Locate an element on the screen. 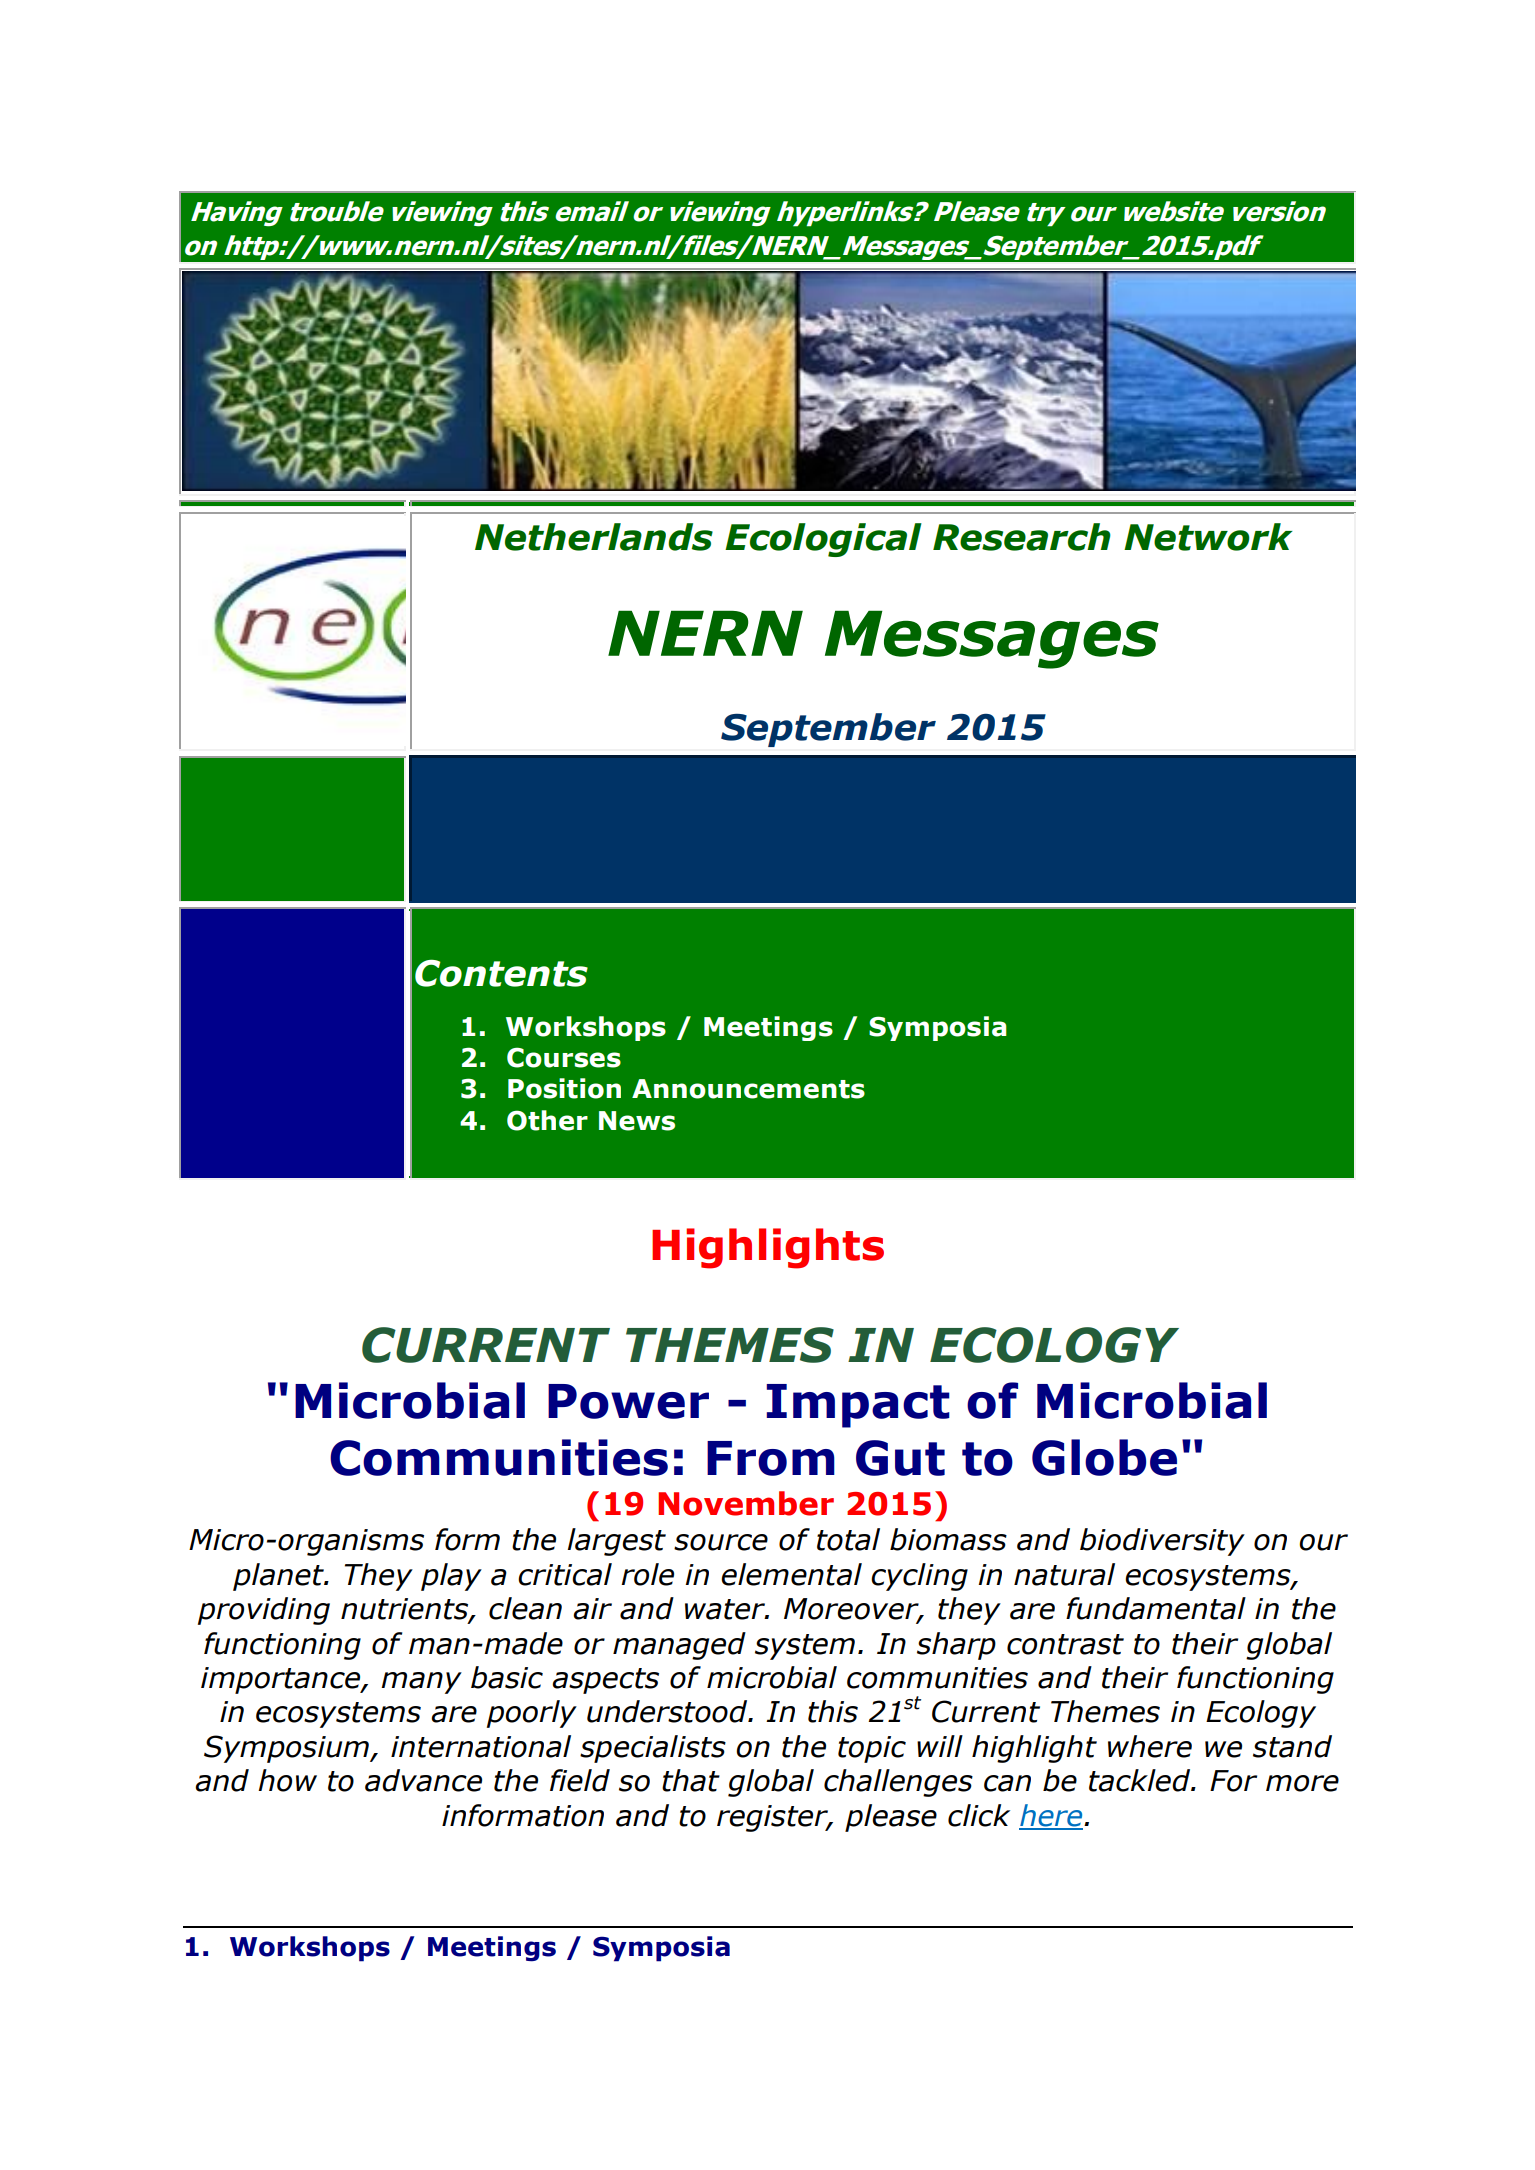  Other is located at coordinates (547, 1120).
